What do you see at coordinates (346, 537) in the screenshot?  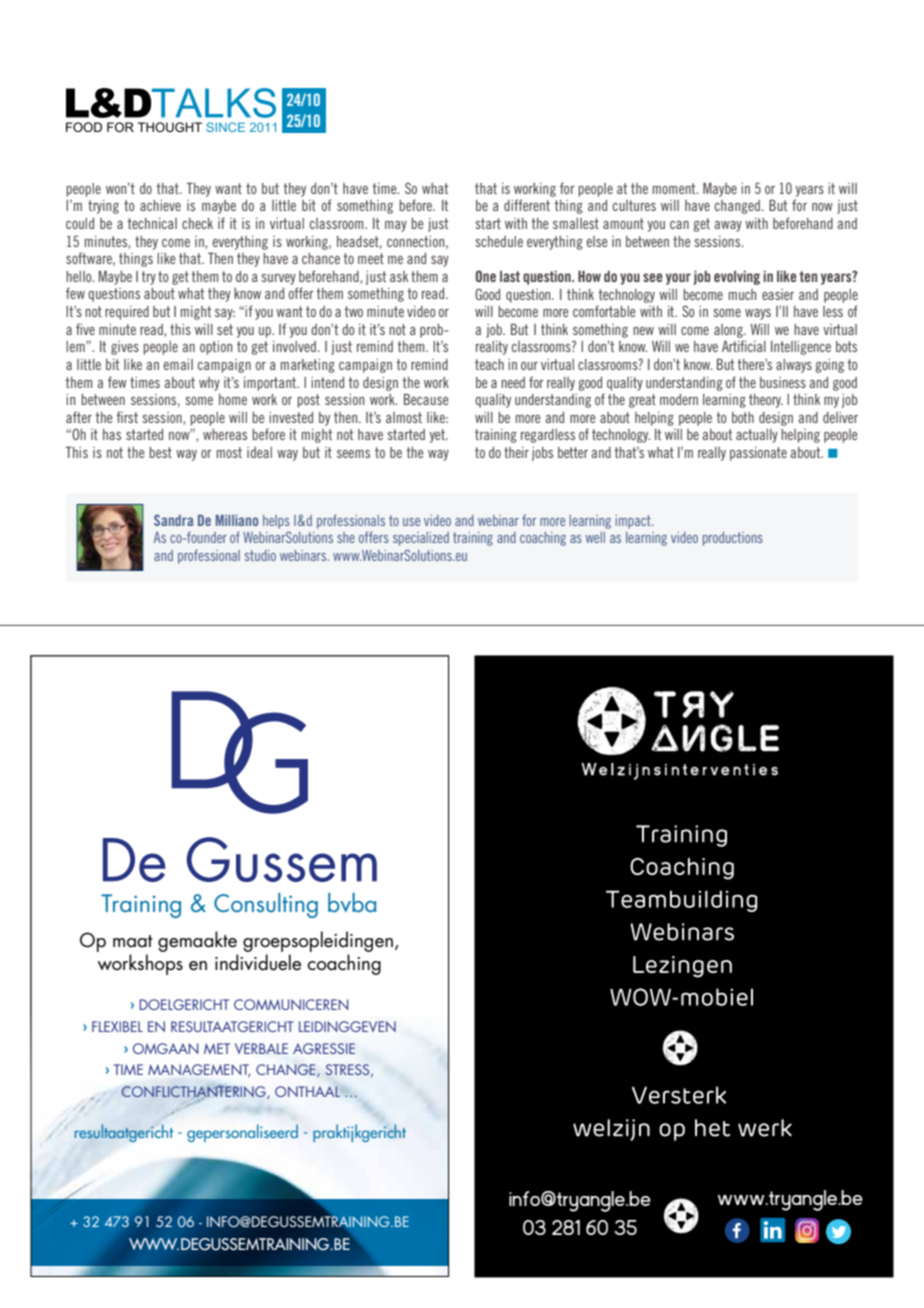 I see `she` at bounding box center [346, 537].
